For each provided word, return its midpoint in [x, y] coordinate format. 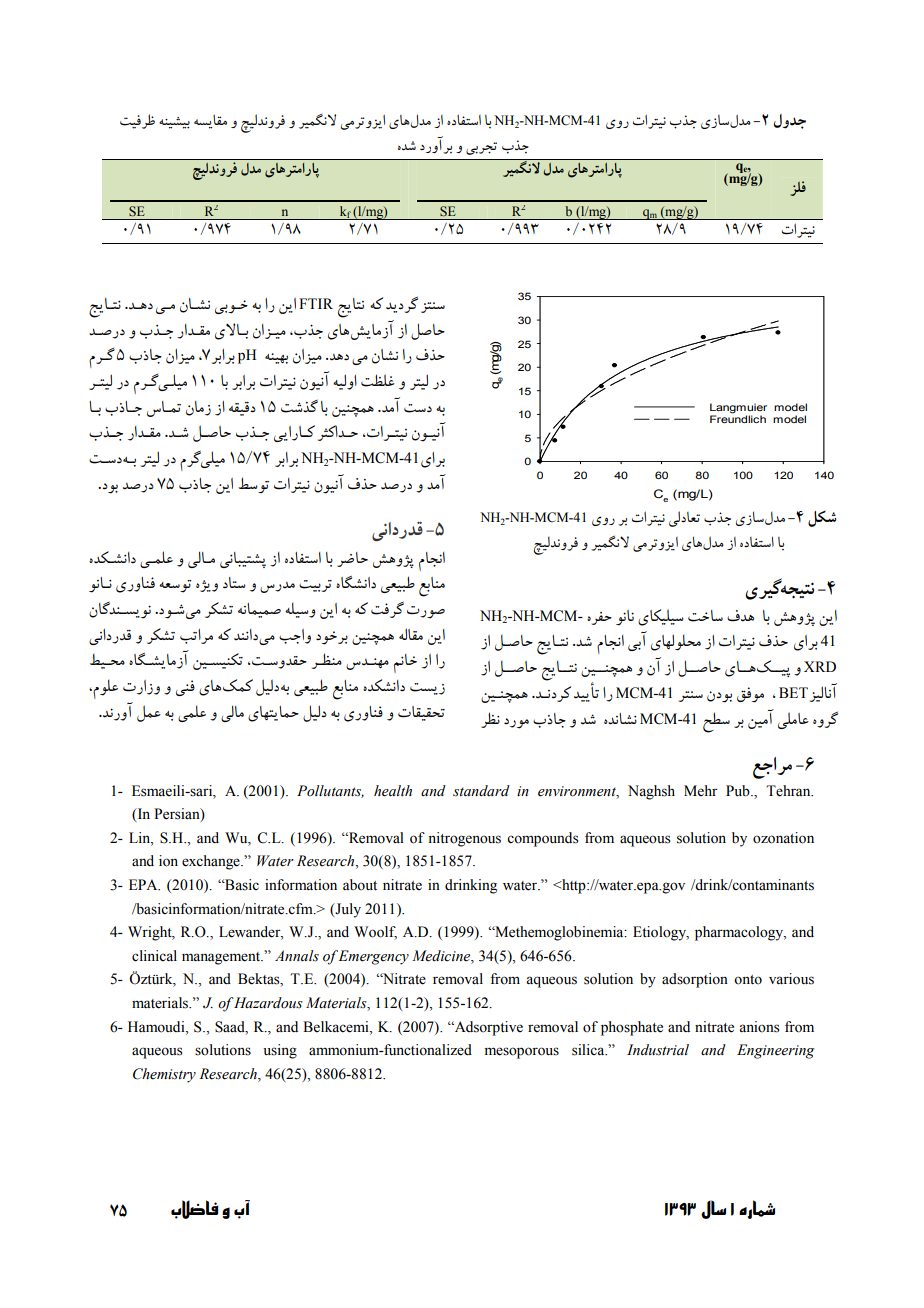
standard [481, 791]
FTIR [316, 303]
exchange [212, 862]
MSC [822, 519]
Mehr [701, 791]
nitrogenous [464, 839]
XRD [820, 666]
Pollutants [330, 791]
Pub [739, 791]
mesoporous [522, 1053]
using [280, 1051]
